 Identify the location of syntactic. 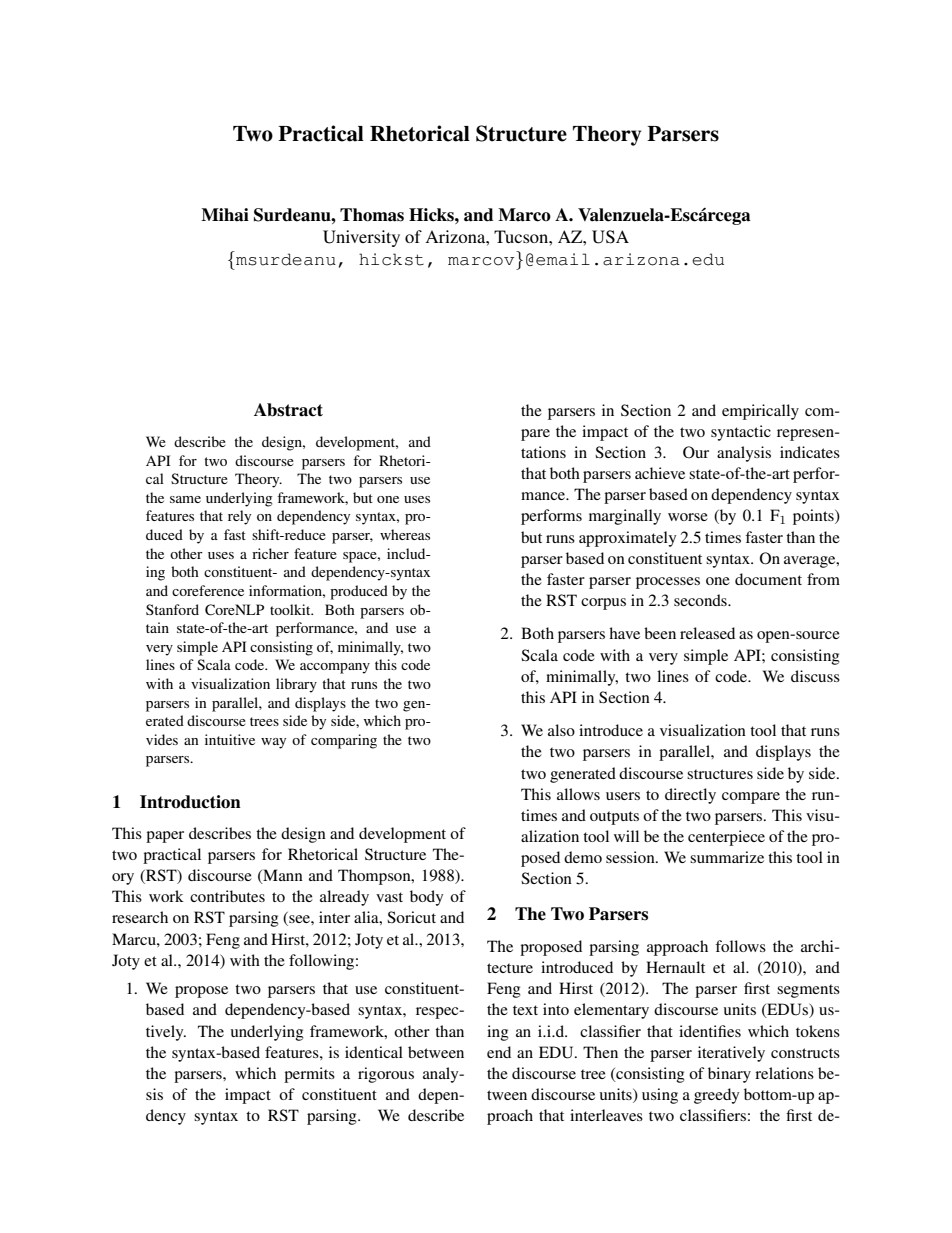
(741, 433).
